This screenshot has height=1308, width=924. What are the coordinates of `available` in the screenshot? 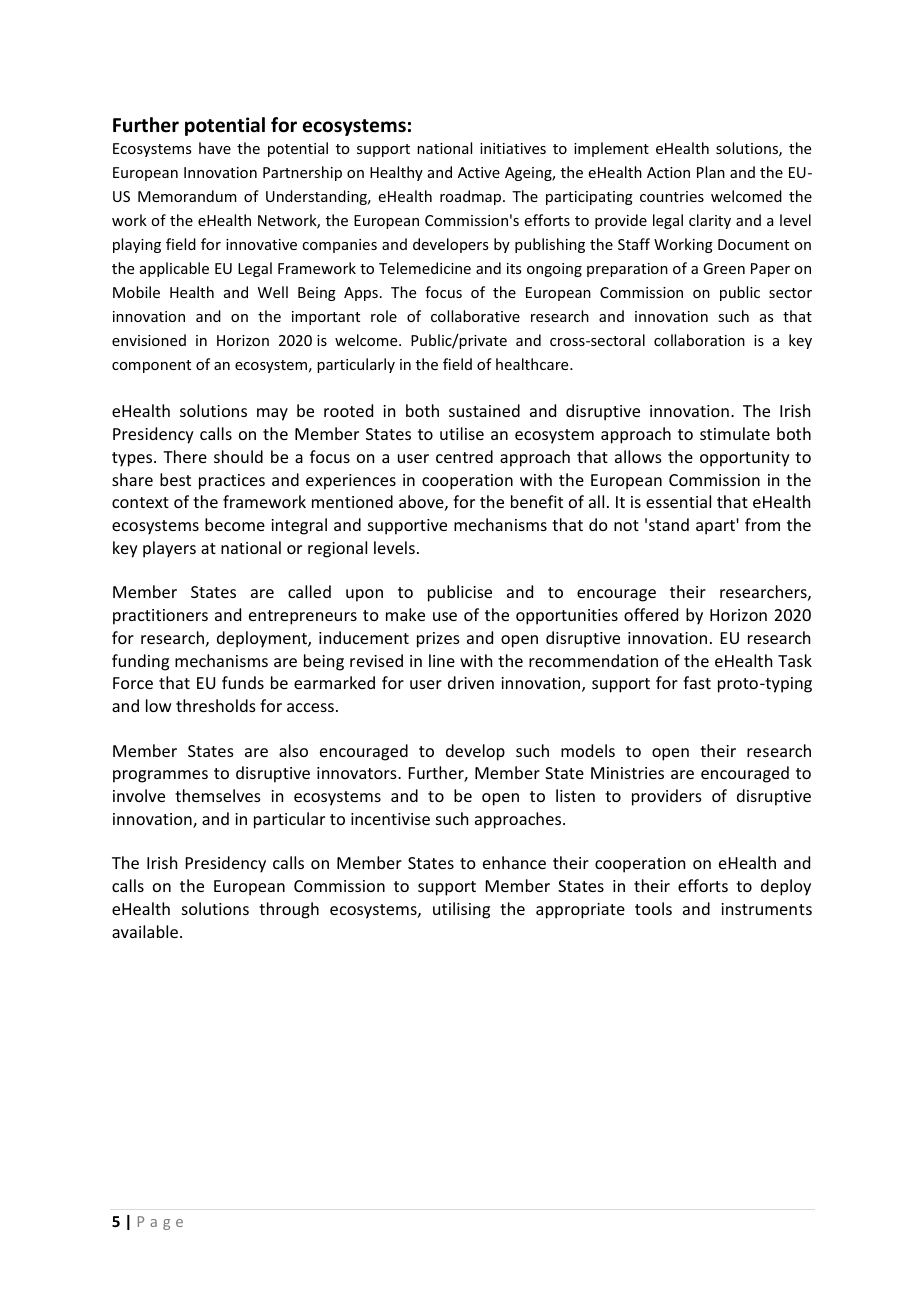 It's located at (146, 931).
